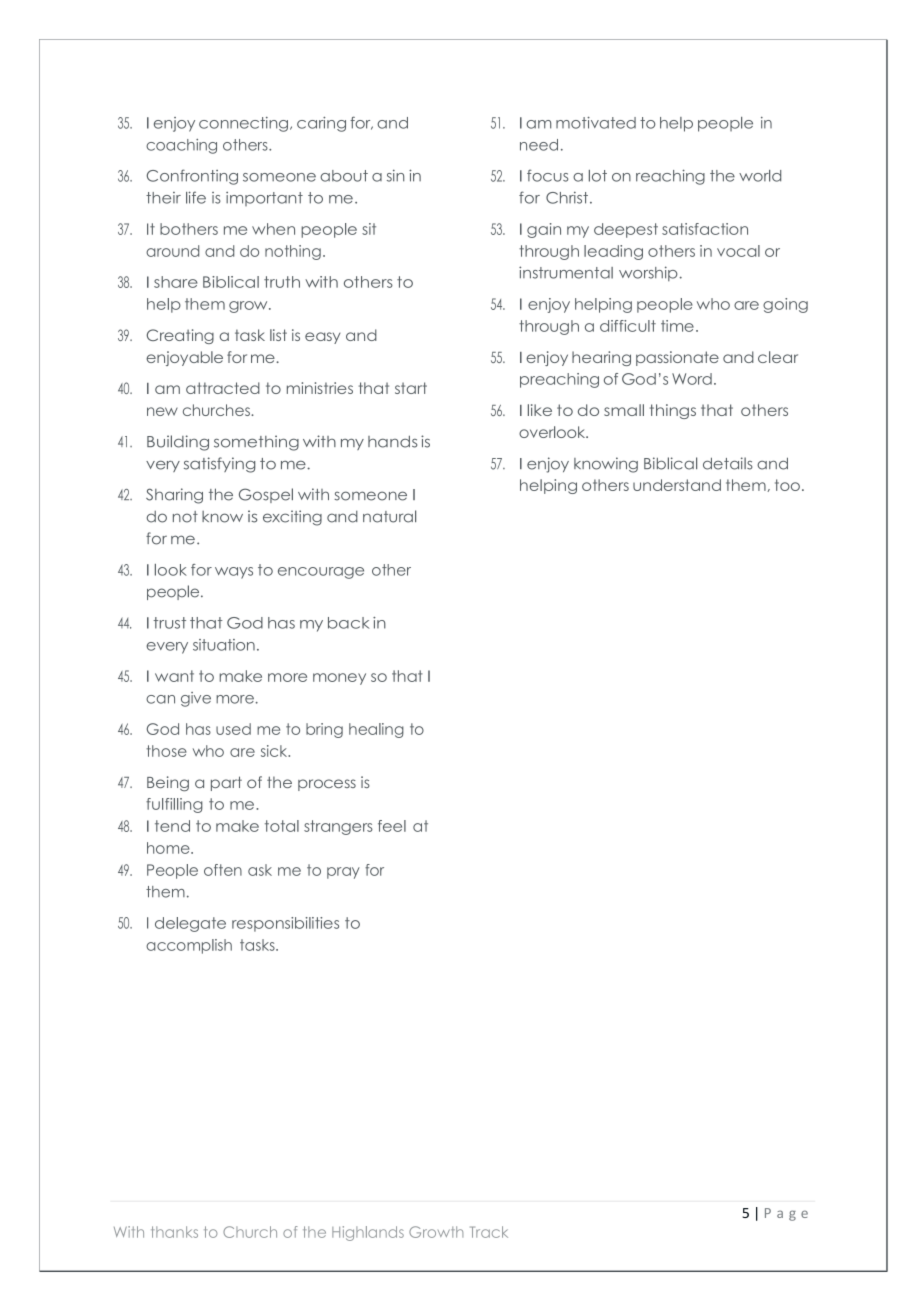 This screenshot has width=924, height=1308. I want to click on thanks, so click(174, 1232).
